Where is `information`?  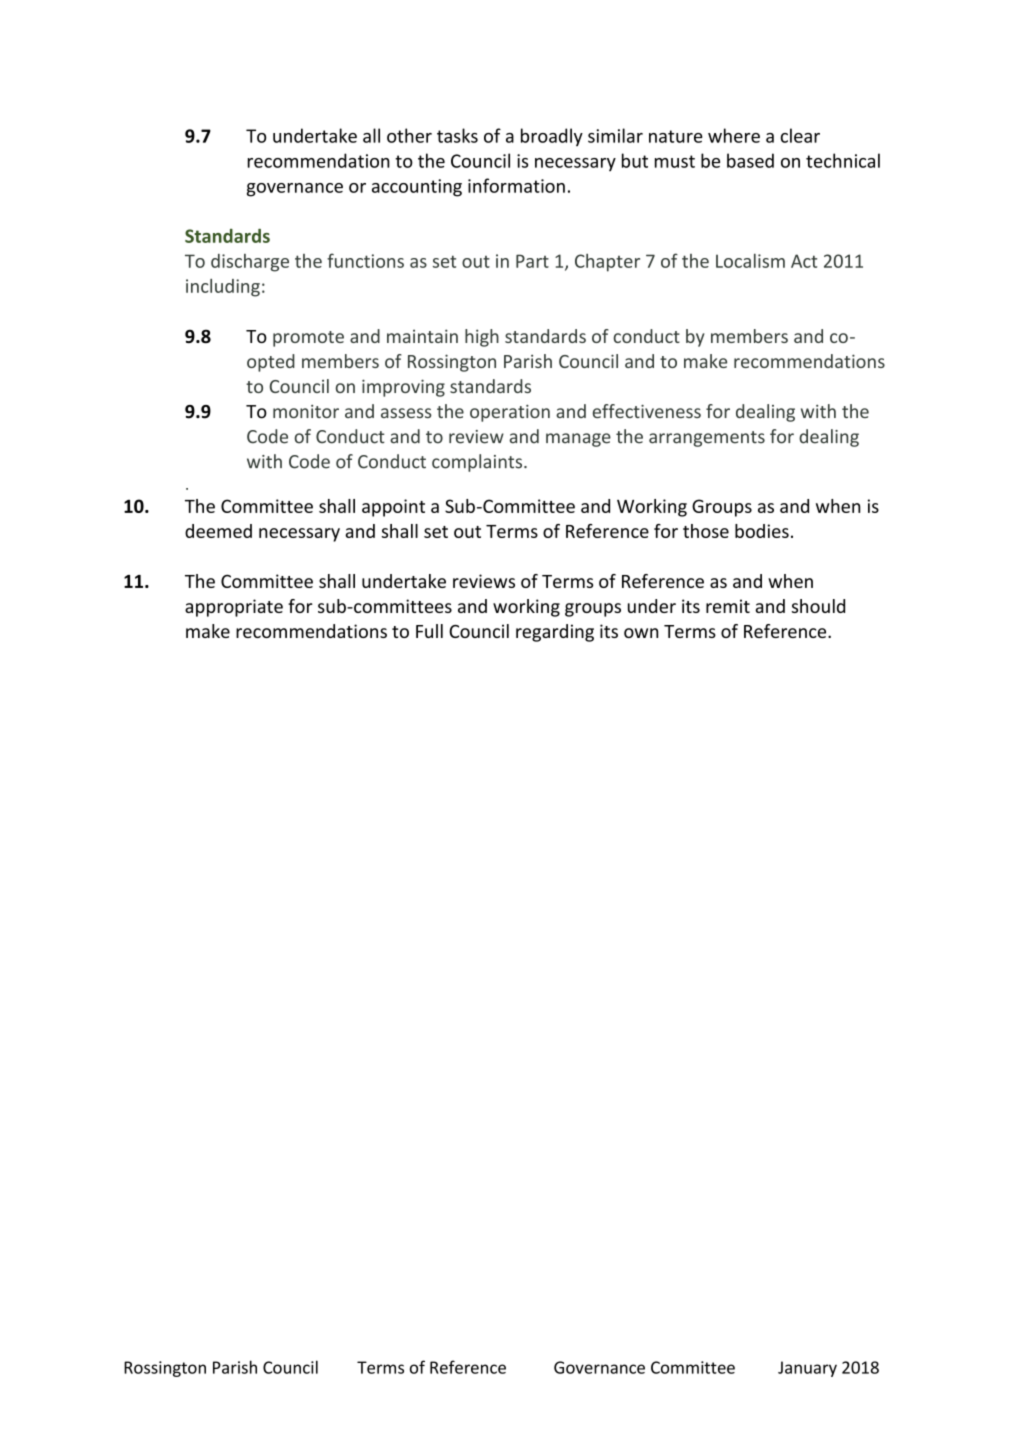 information is located at coordinates (516, 185).
